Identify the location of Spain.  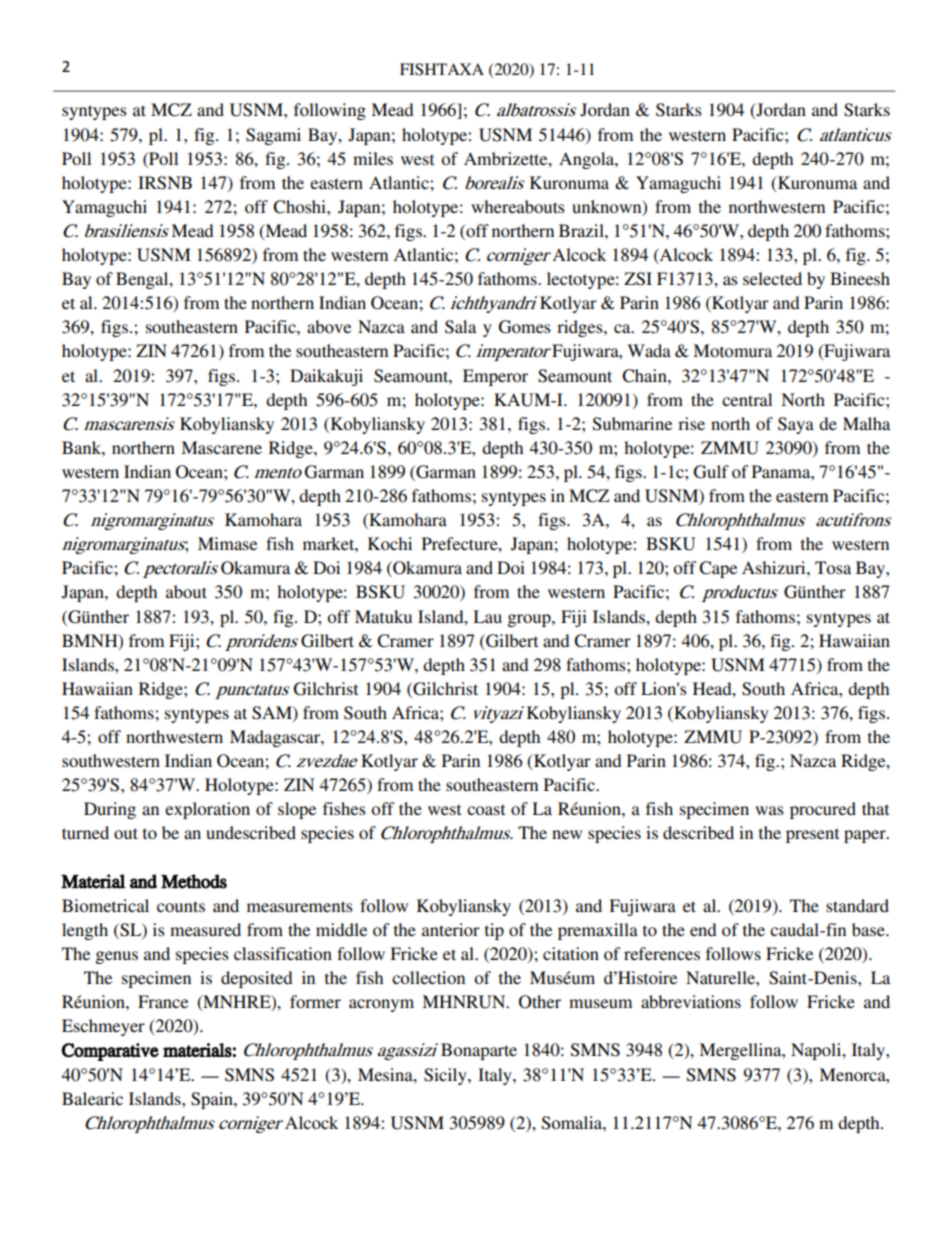
(213, 1100).
